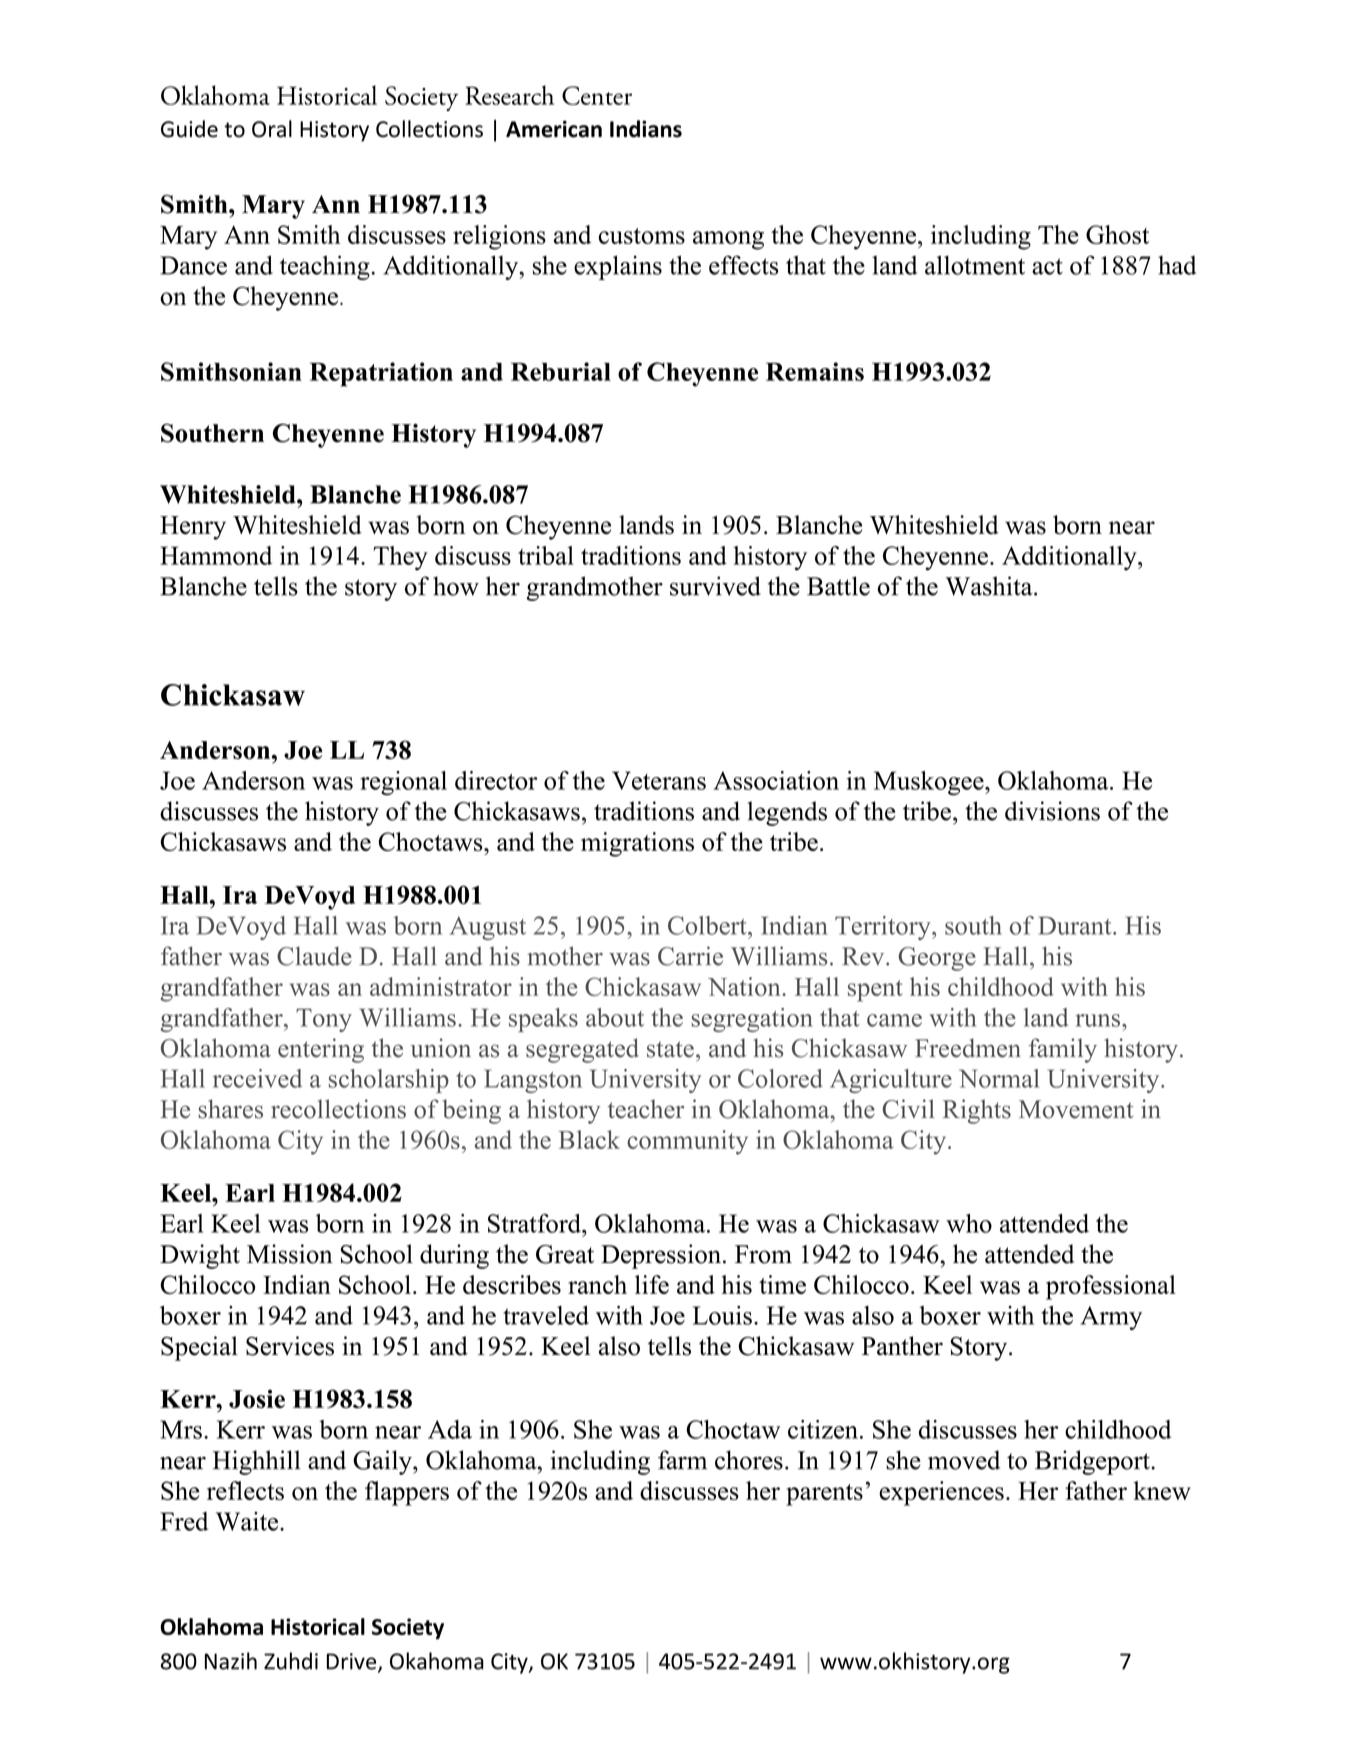 Image resolution: width=1359 pixels, height=1759 pixels. What do you see at coordinates (722, 1315) in the screenshot?
I see `Louis` at bounding box center [722, 1315].
